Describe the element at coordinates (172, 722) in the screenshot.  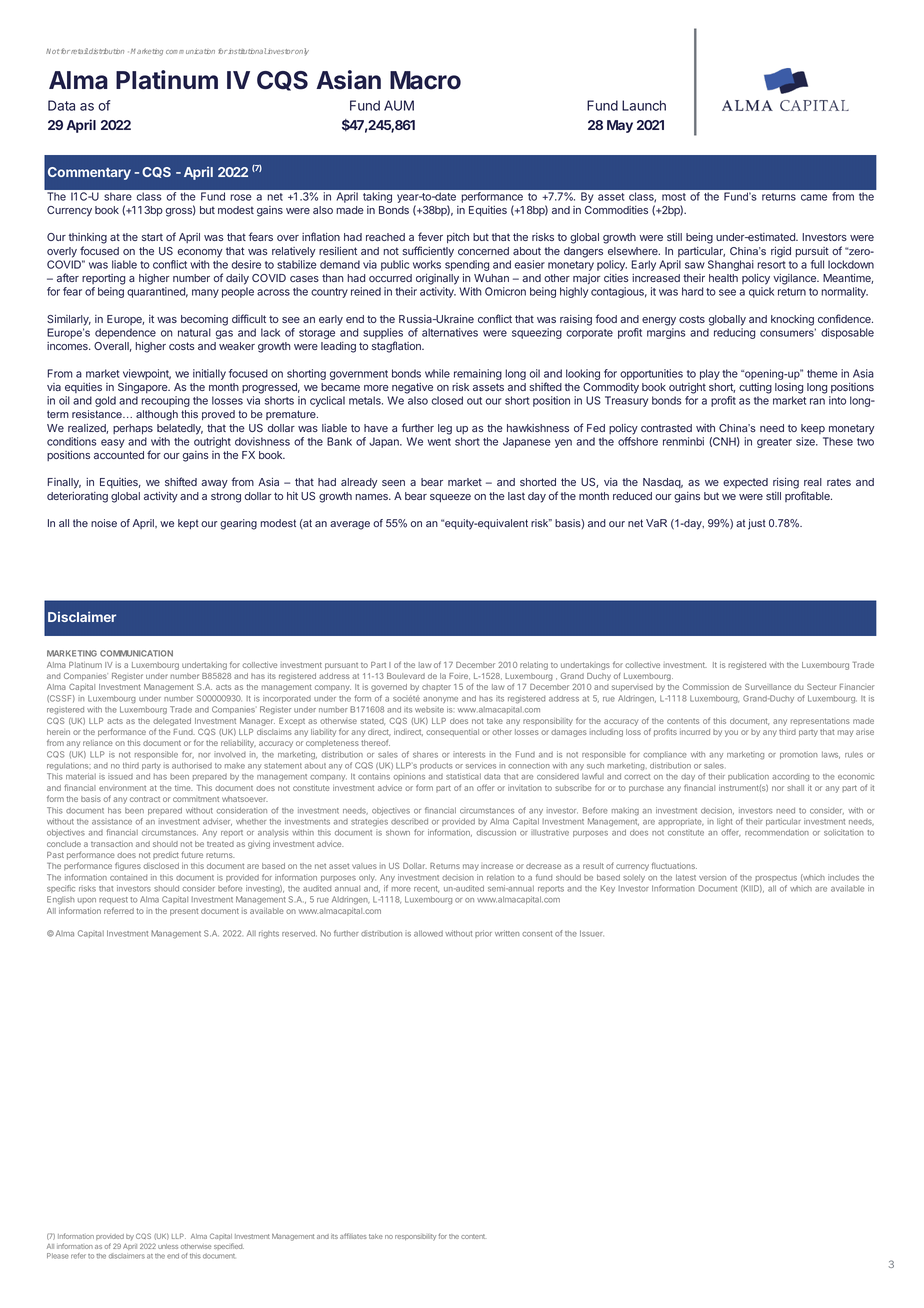
I see `delegated` at that location.
